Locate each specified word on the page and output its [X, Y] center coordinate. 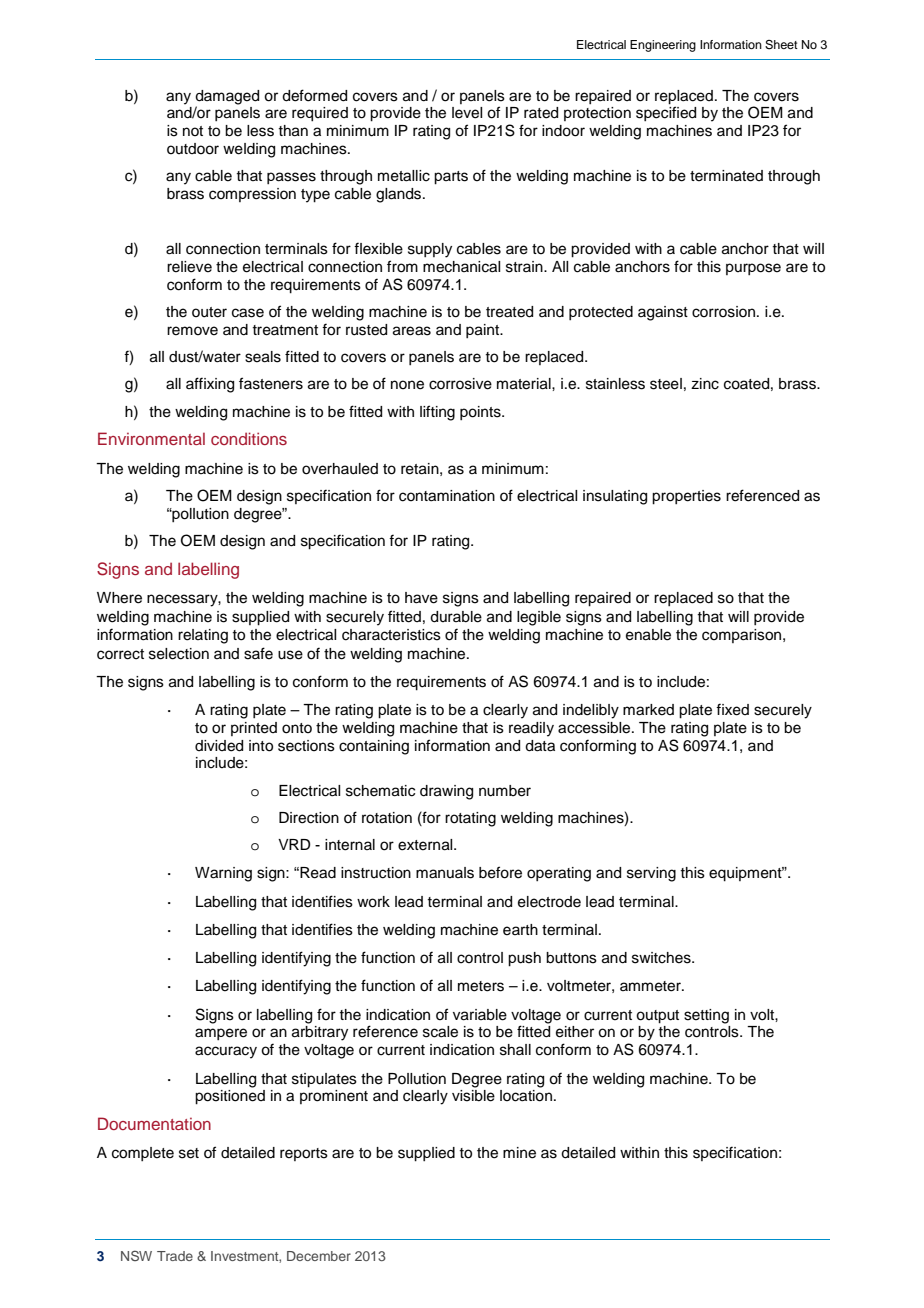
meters [481, 986]
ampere [221, 1034]
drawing [446, 792]
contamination [447, 496]
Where [119, 598]
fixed [732, 709]
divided [219, 746]
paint [484, 331]
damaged [227, 98]
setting [706, 1016]
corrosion [723, 312]
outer [209, 312]
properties [686, 497]
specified [666, 113]
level [467, 113]
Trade [175, 1256]
